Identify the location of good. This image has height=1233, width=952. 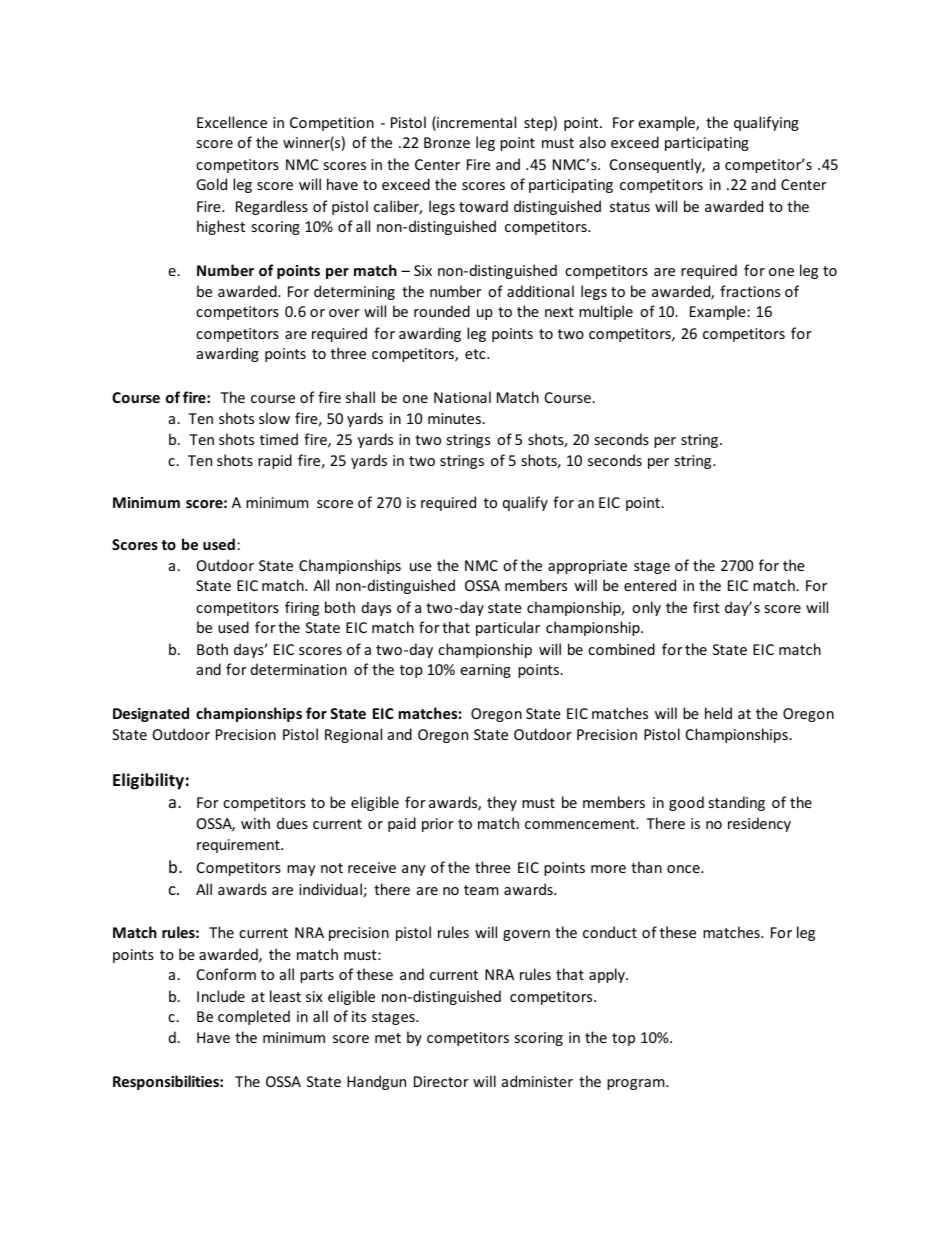
(686, 803).
